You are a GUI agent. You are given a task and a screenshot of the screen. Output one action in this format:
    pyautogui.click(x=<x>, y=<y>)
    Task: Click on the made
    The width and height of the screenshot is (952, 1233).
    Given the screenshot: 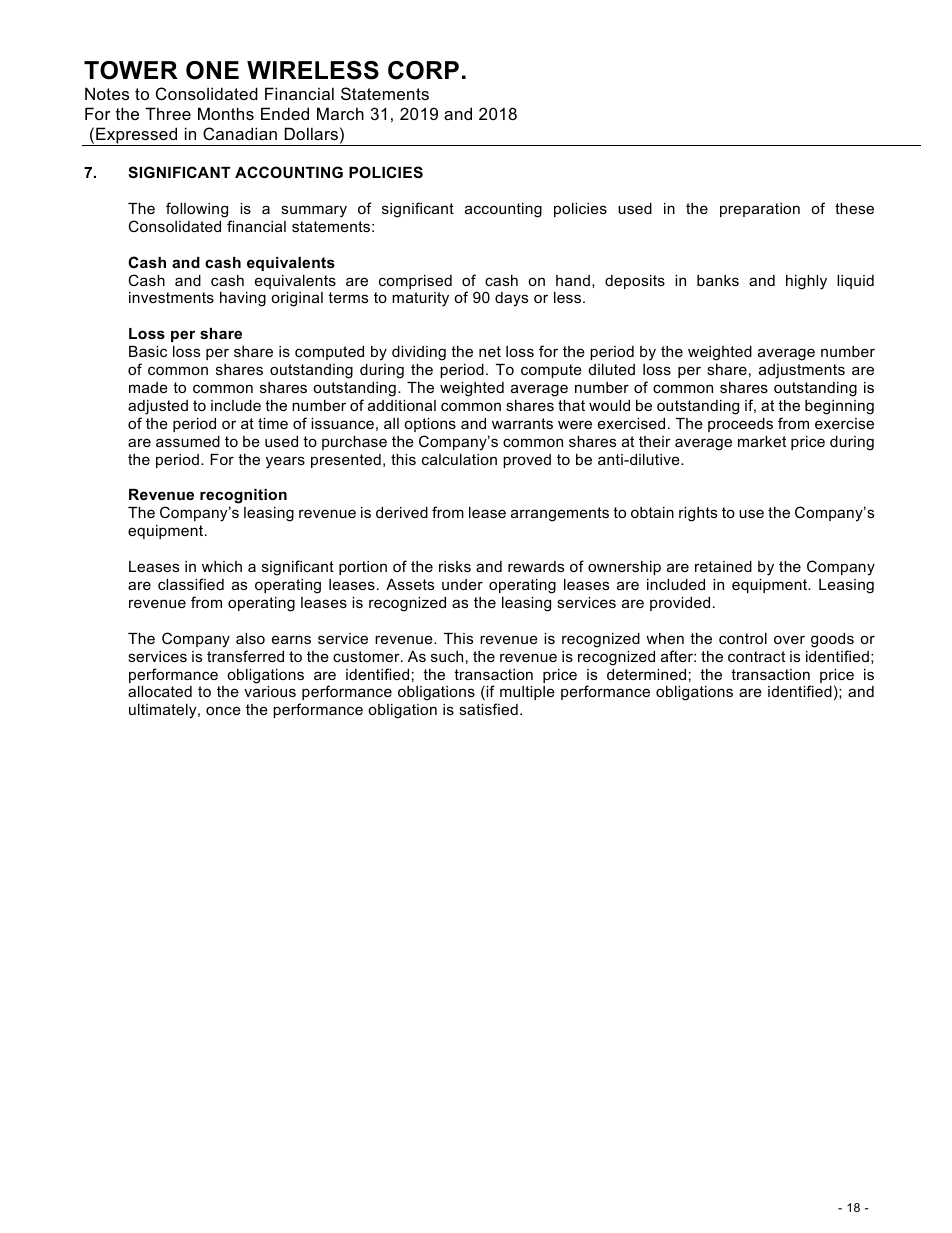 What is the action you would take?
    pyautogui.click(x=148, y=387)
